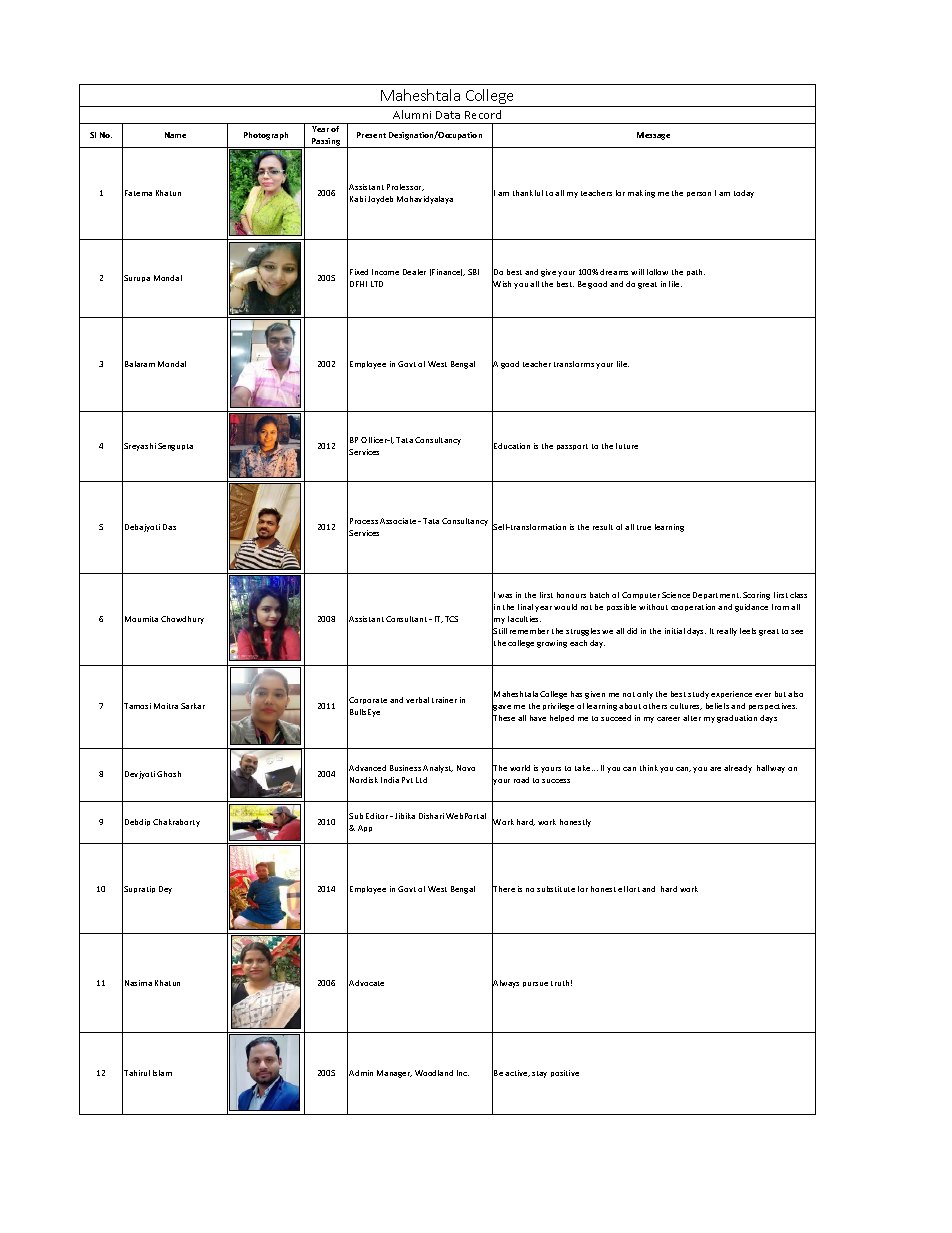 Image resolution: width=952 pixels, height=1233 pixels. What do you see at coordinates (444, 700) in the page?
I see `trainer` at bounding box center [444, 700].
